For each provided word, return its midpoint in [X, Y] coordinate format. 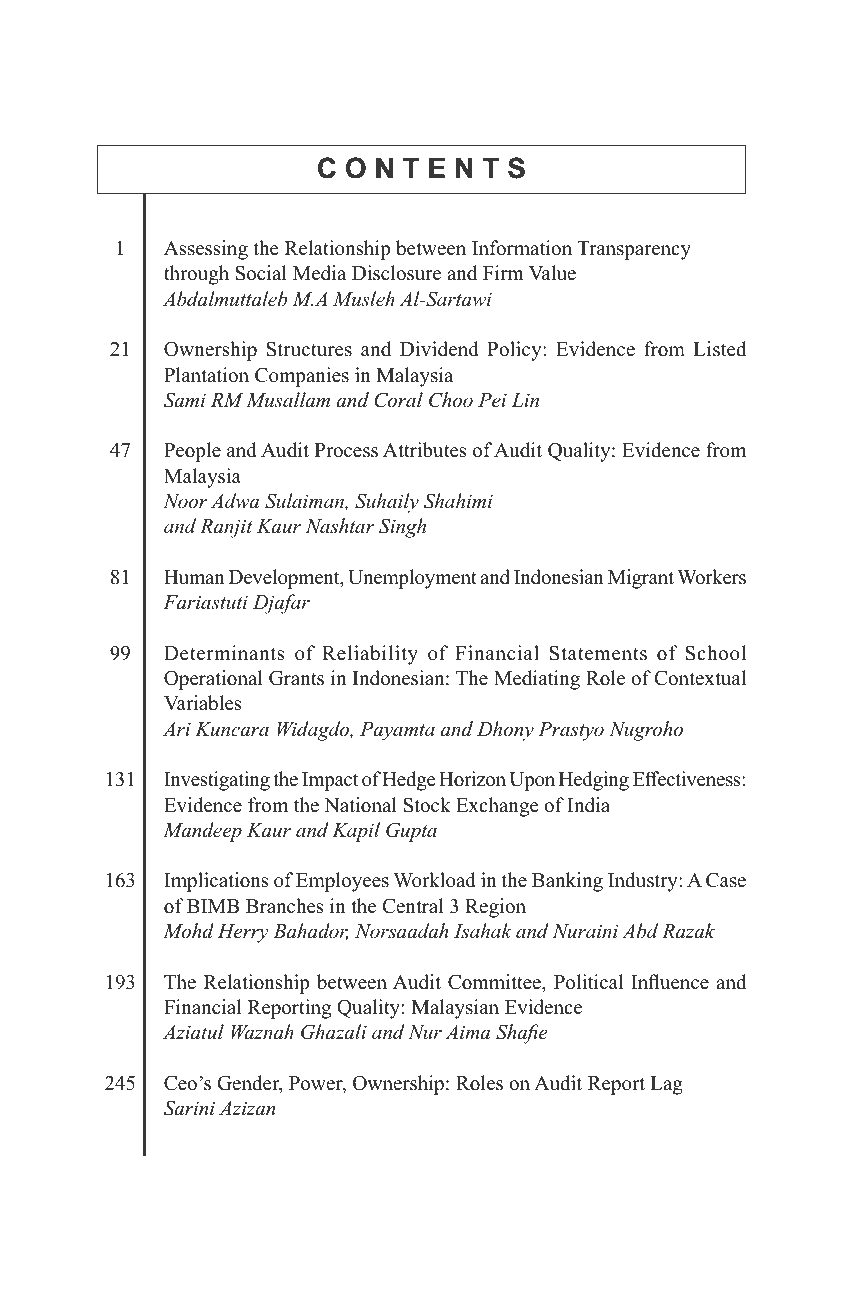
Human [194, 577]
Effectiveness [688, 779]
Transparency [634, 250]
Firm [503, 272]
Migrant [641, 579]
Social [261, 273]
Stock [427, 805]
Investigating [217, 781]
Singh [402, 528]
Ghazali [334, 1032]
